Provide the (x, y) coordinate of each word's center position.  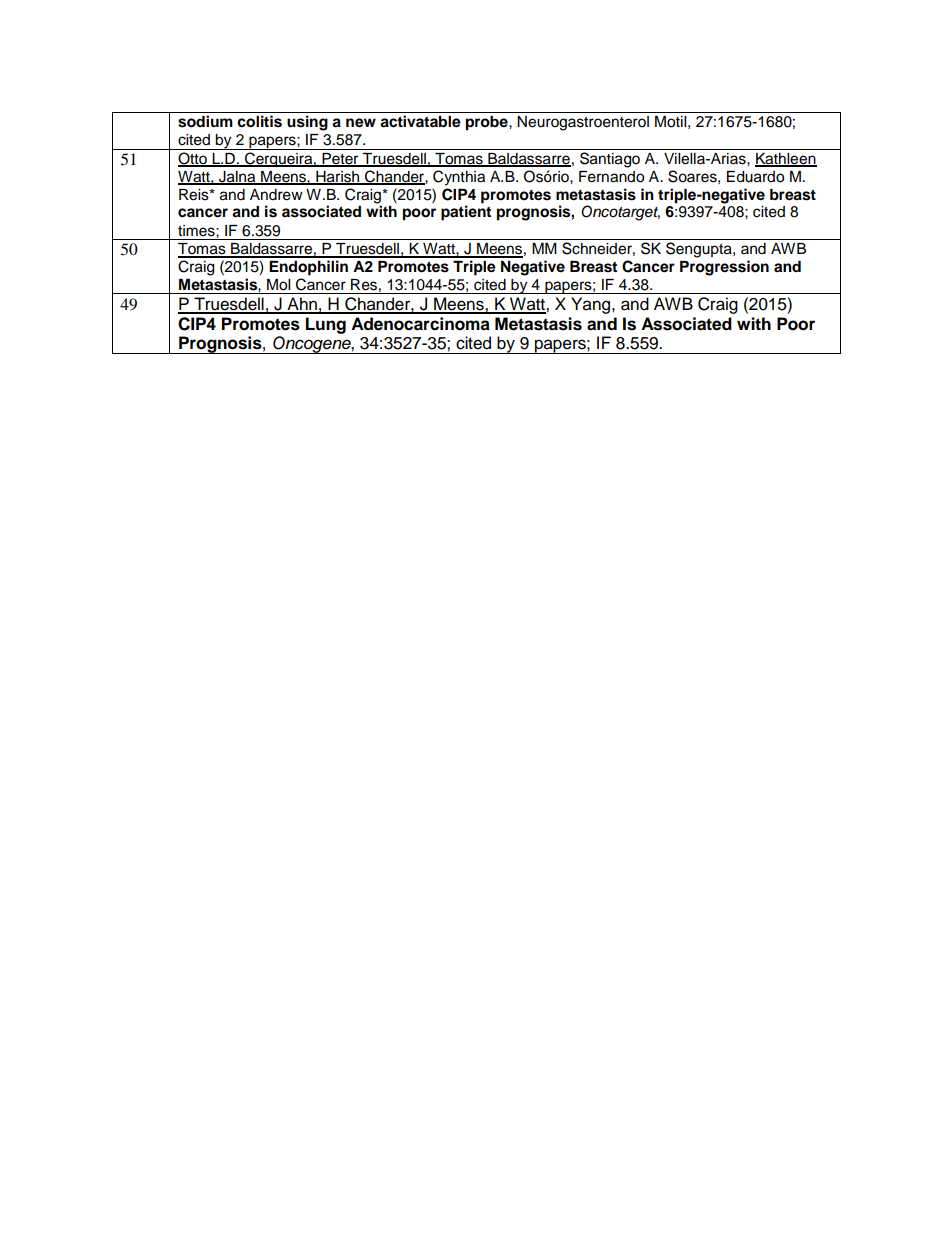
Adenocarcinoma (420, 324)
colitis (259, 121)
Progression (724, 268)
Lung (326, 325)
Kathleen (786, 160)
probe (488, 123)
